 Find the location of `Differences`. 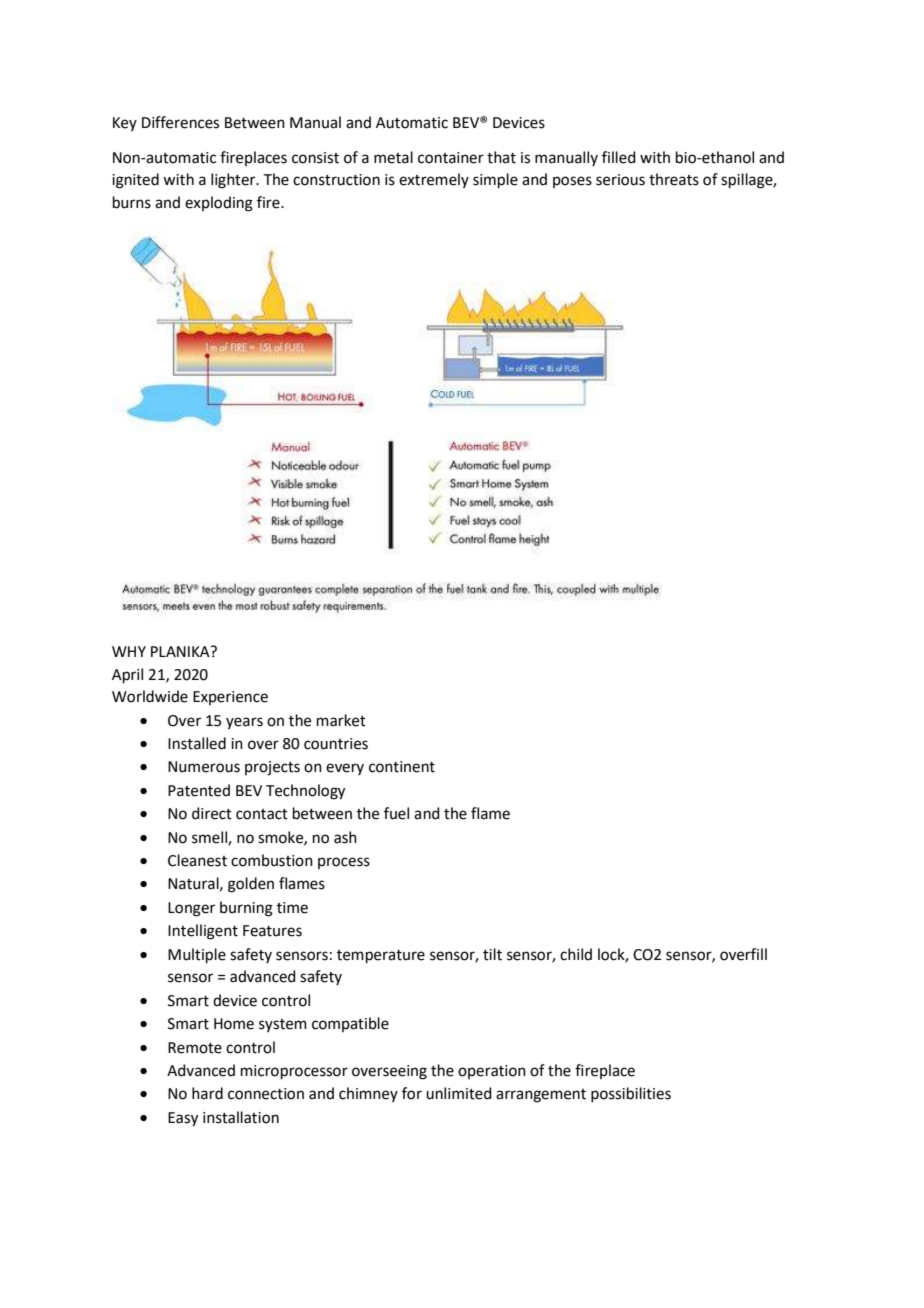

Differences is located at coordinates (180, 122).
